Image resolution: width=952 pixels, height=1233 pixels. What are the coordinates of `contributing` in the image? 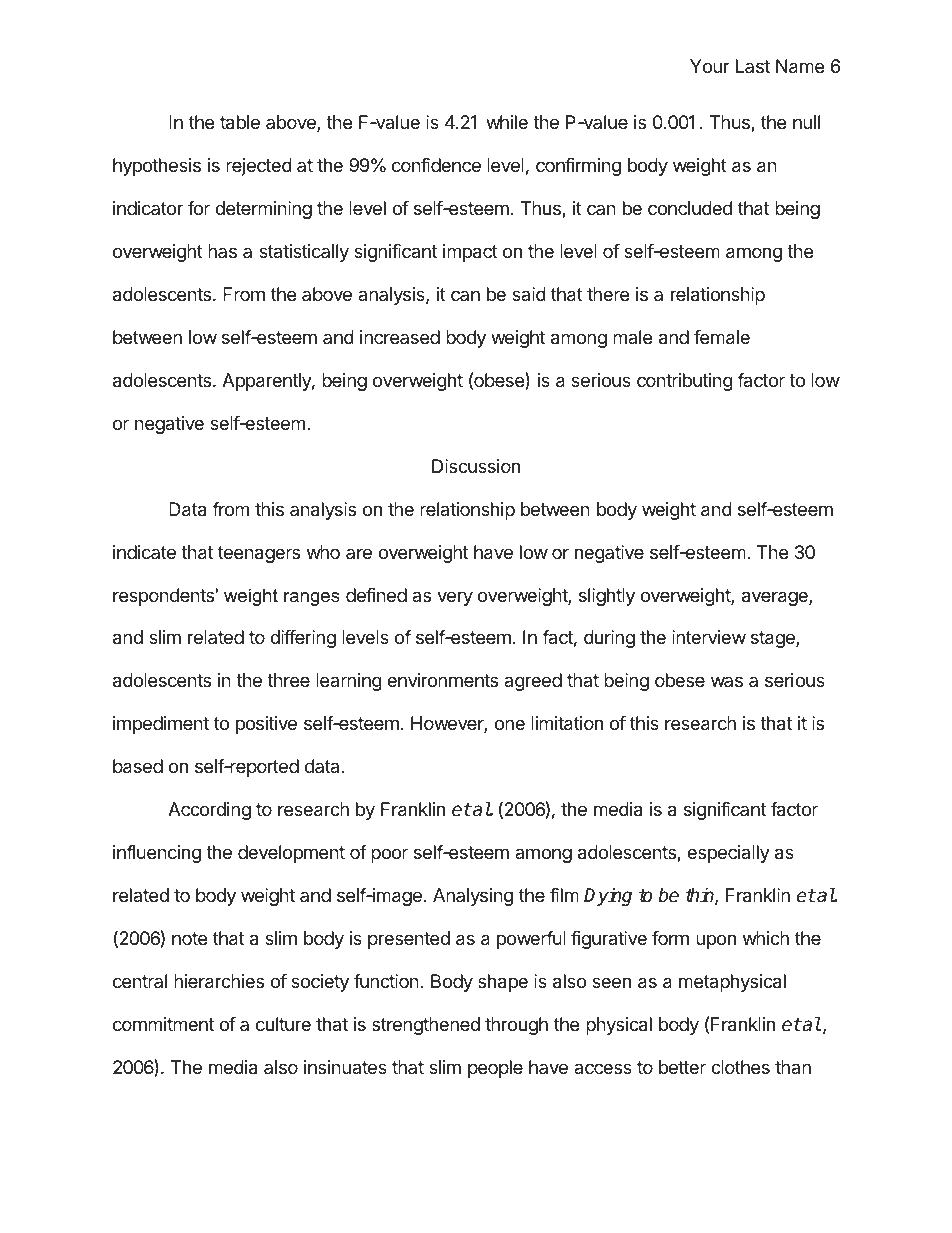 It's located at (685, 382).
